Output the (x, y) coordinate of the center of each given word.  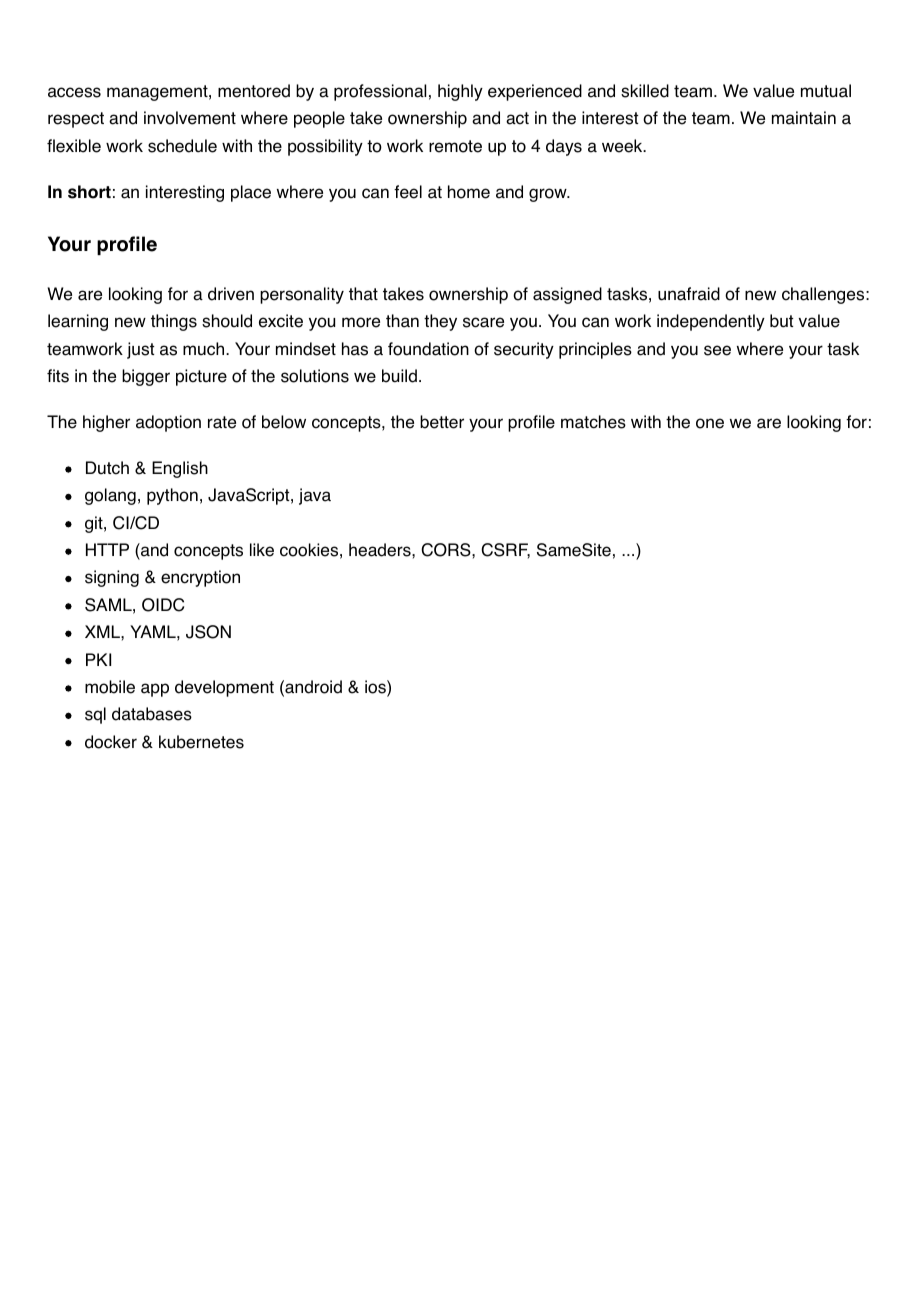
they (440, 322)
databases (152, 714)
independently (711, 322)
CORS (447, 550)
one (710, 423)
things (174, 322)
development (224, 688)
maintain (804, 118)
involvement (190, 118)
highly (460, 92)
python (172, 496)
